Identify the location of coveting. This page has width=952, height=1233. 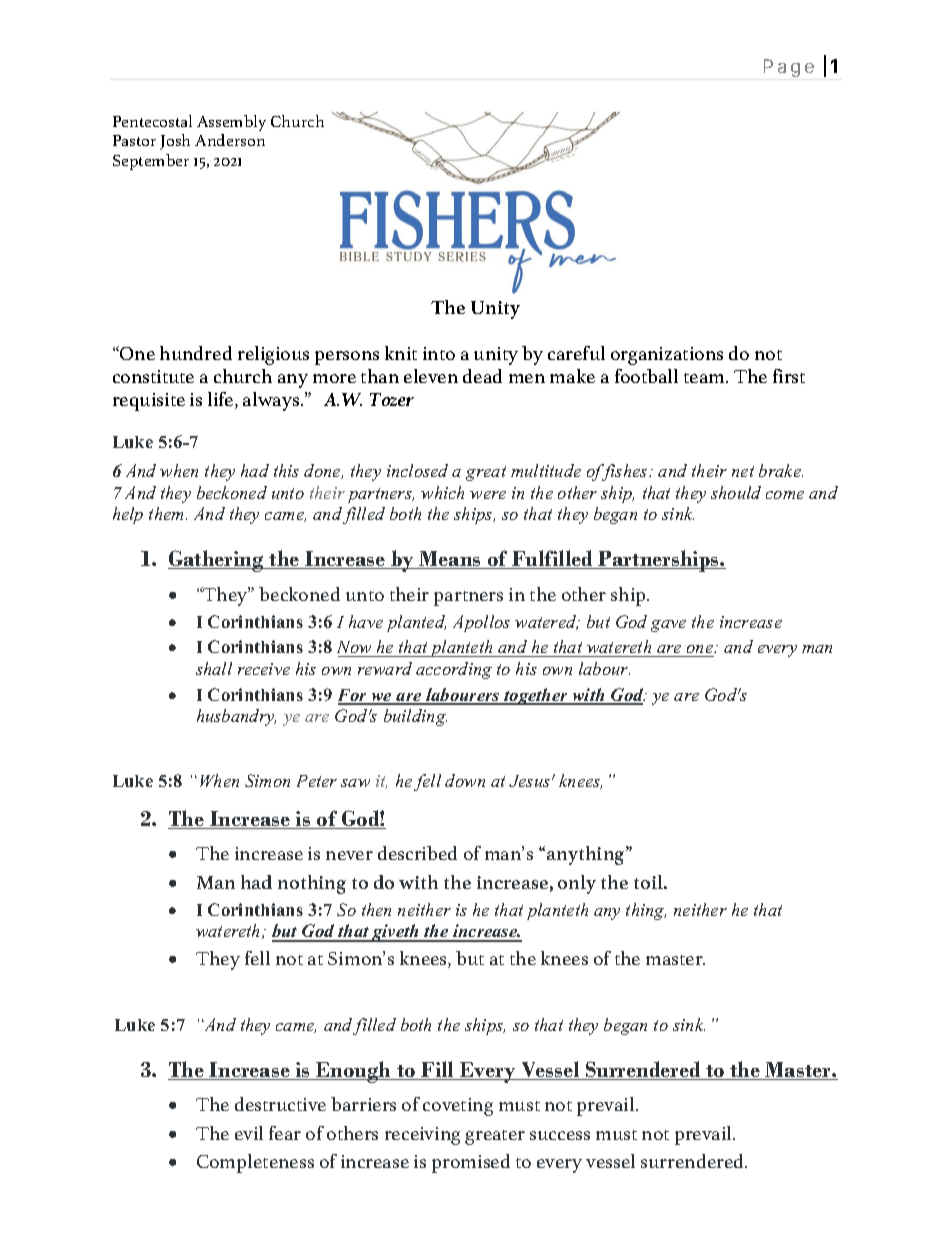
(458, 1107).
